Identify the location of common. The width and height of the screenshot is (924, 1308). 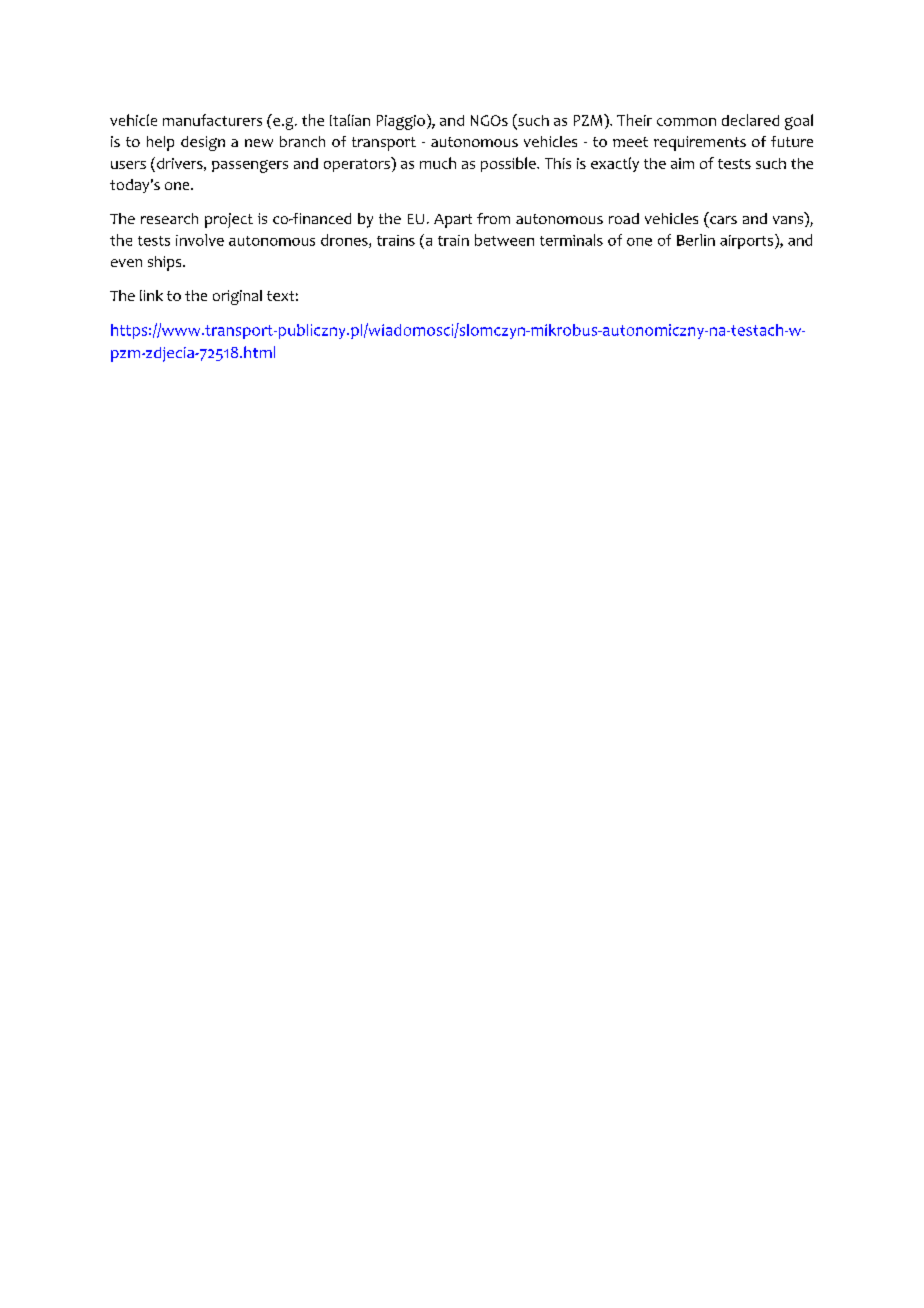
(686, 122).
